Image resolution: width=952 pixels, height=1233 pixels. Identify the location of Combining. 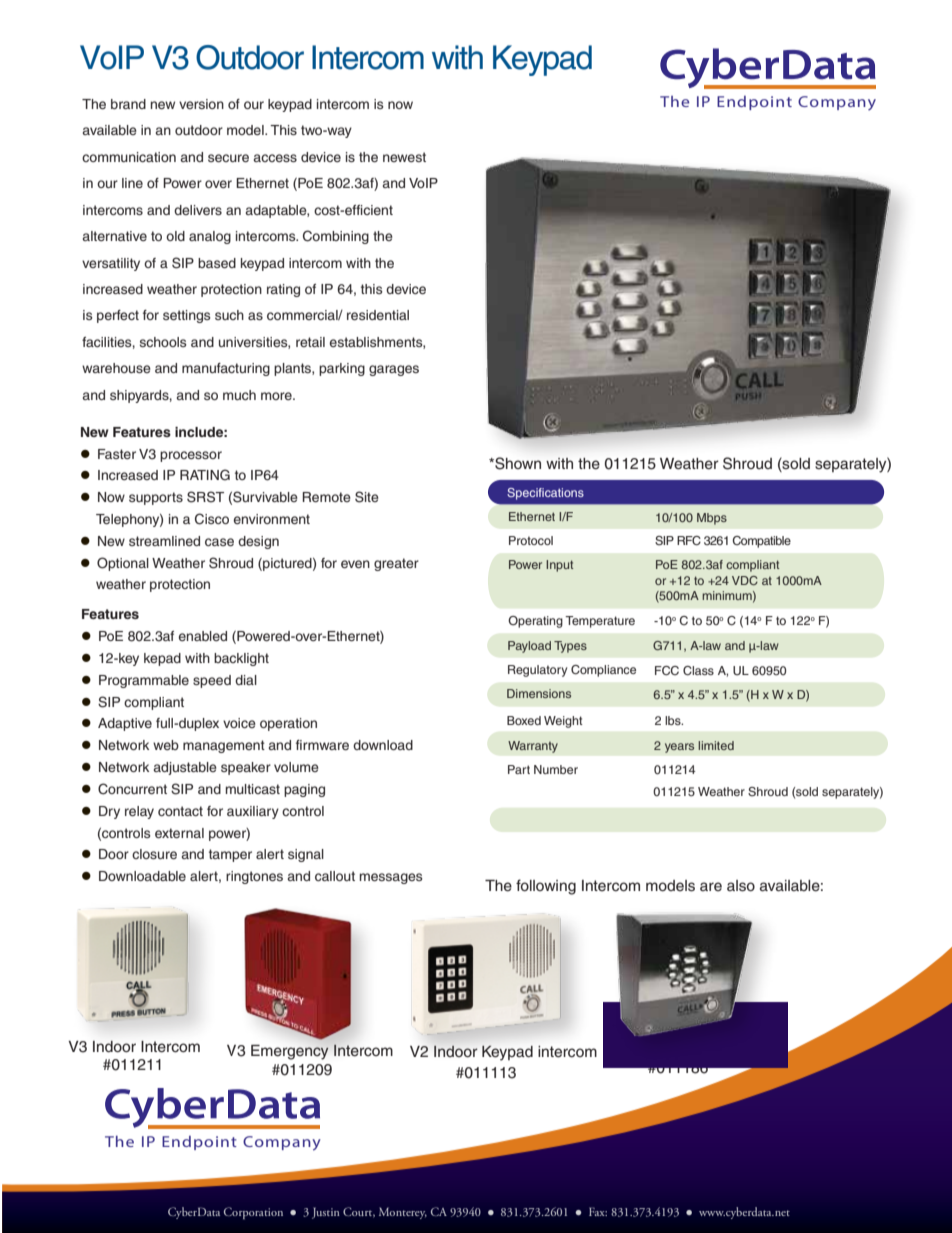
(336, 237).
